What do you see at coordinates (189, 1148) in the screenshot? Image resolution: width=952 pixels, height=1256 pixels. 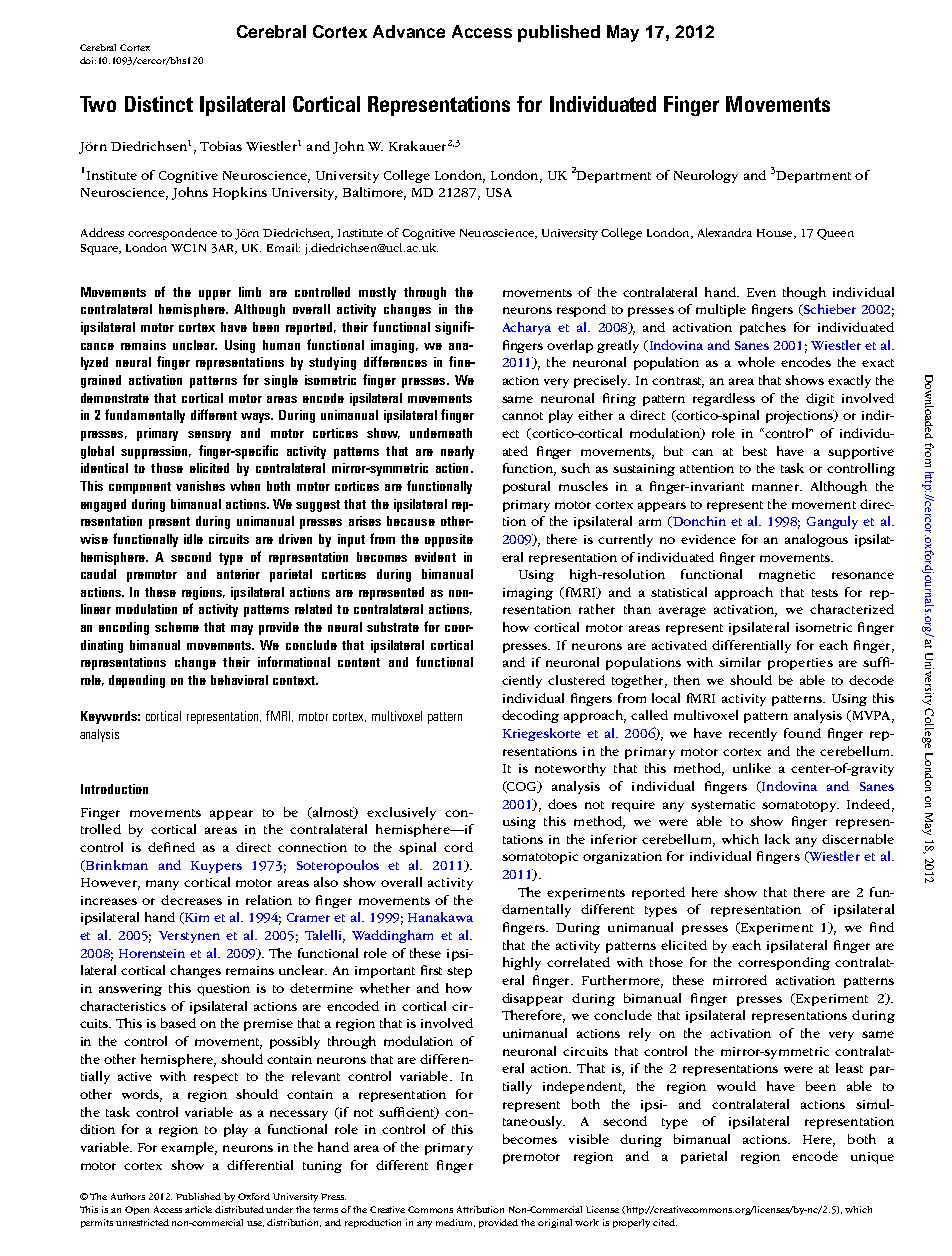 I see `example` at bounding box center [189, 1148].
